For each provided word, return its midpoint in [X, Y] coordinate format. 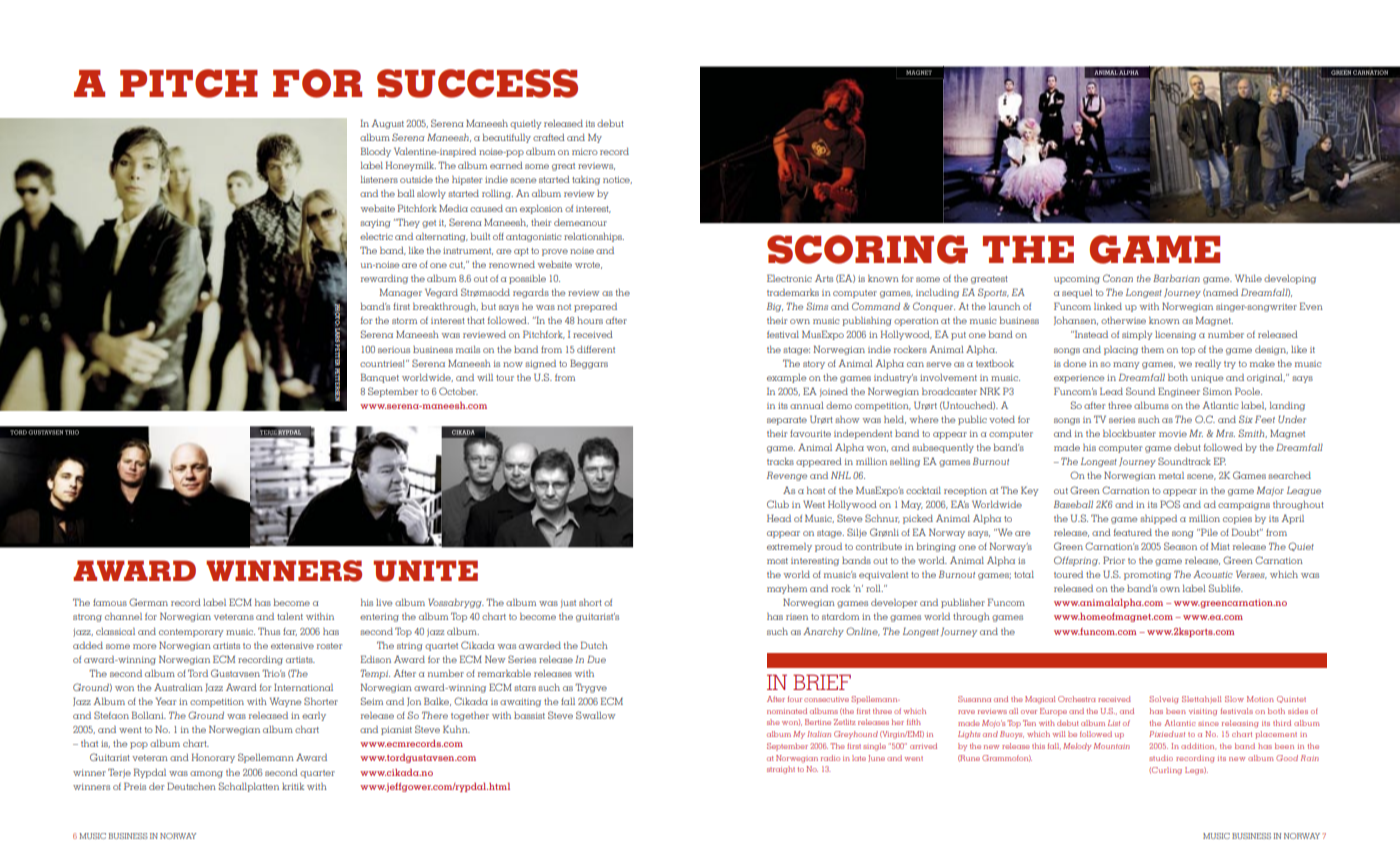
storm [404, 321]
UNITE [425, 571]
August [387, 124]
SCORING [867, 249]
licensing [1175, 335]
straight [781, 770]
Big [775, 307]
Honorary [213, 758]
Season [1180, 546]
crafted [549, 137]
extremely [789, 547]
